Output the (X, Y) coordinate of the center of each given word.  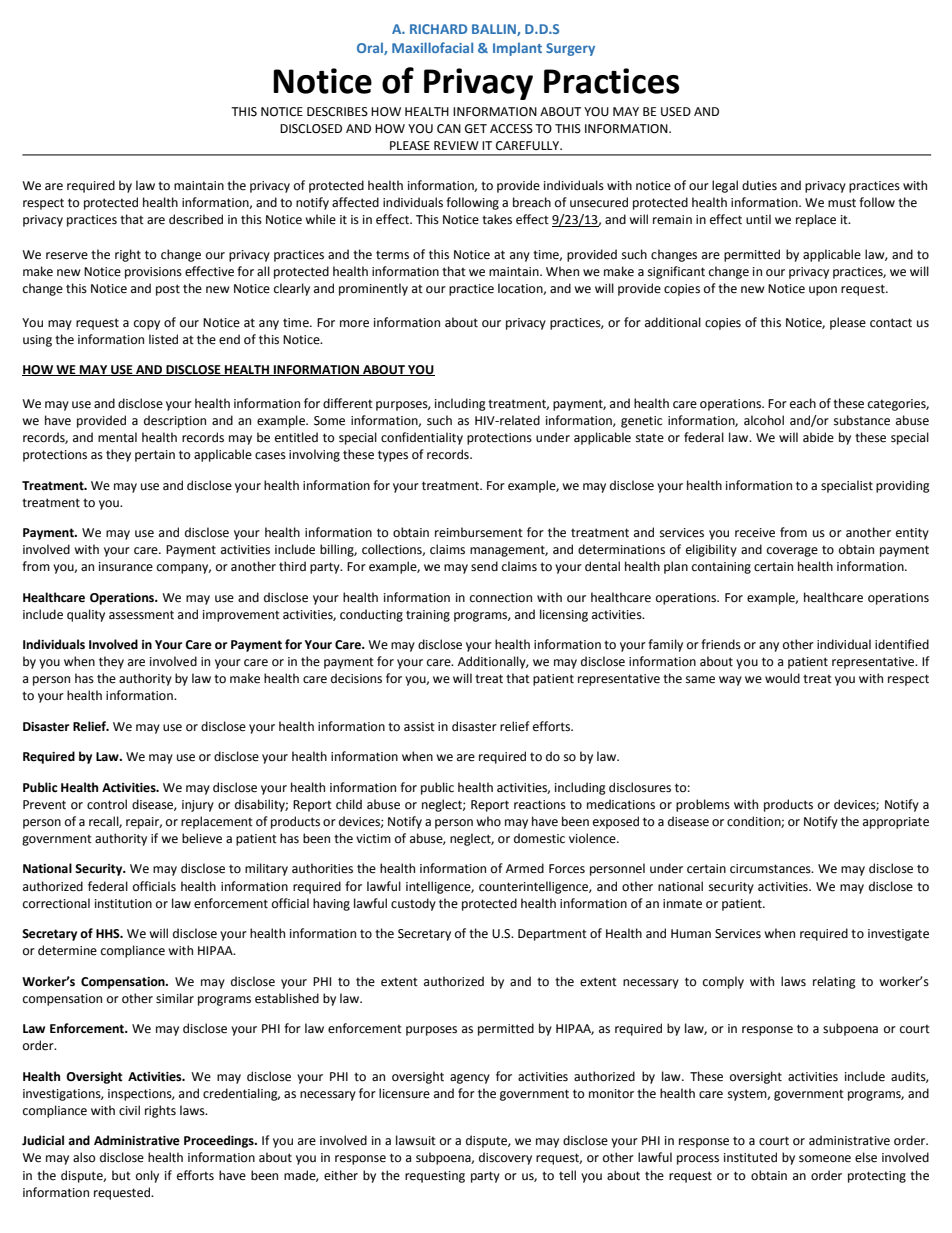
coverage (792, 552)
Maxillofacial (432, 47)
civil (129, 1110)
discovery (505, 1158)
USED (676, 112)
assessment (141, 615)
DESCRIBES (337, 112)
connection (501, 598)
